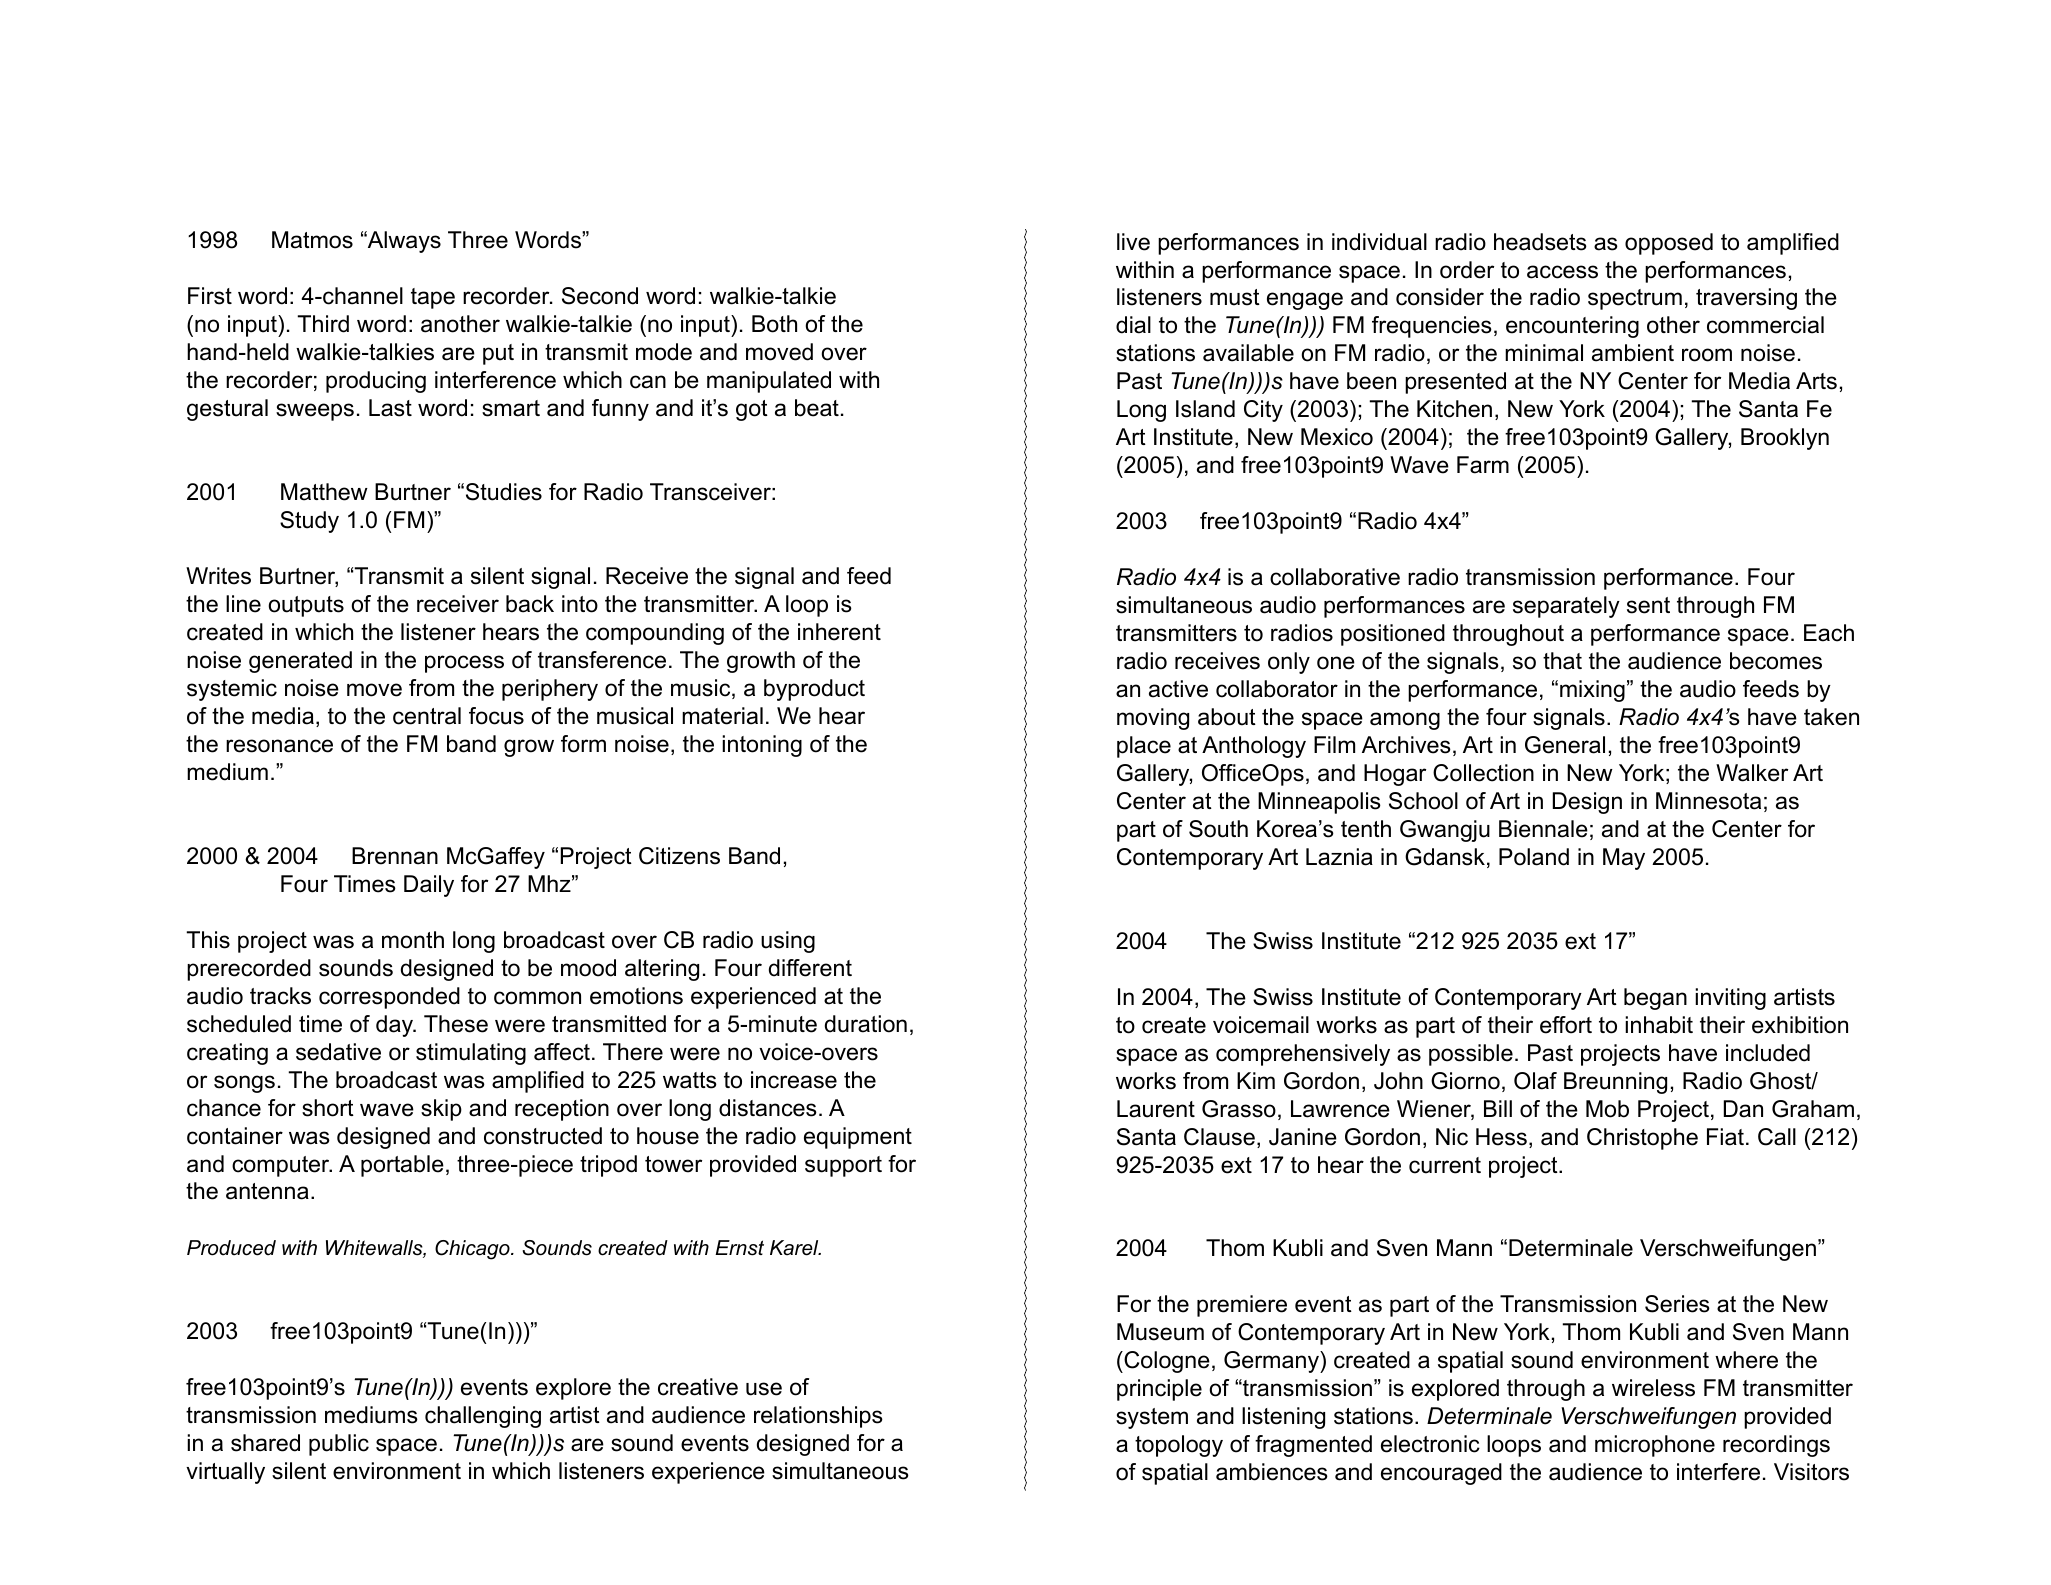 This screenshot has height=1585, width=2051. I want to click on equipment, so click(858, 1138).
